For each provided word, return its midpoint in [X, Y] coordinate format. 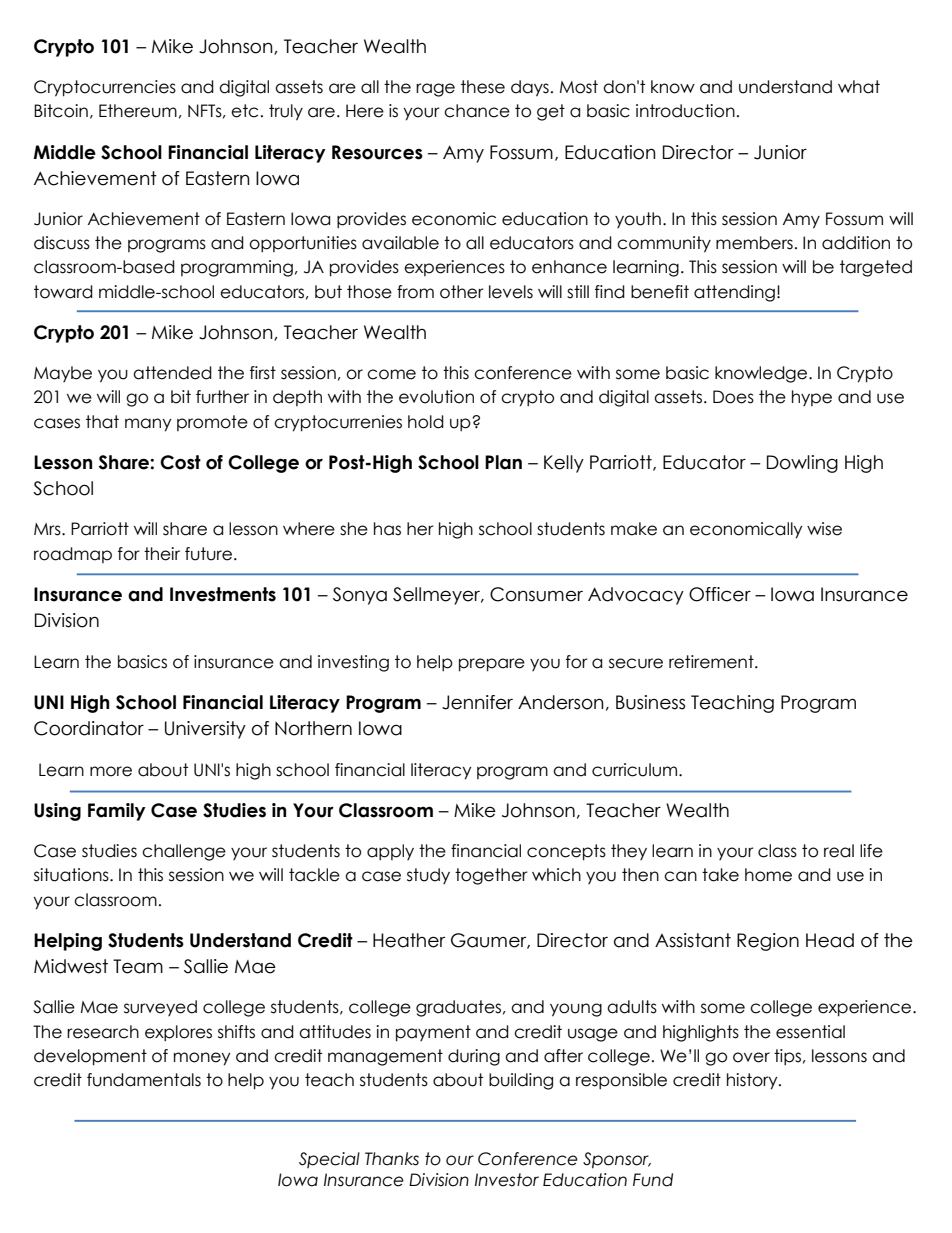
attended [172, 373]
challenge [184, 852]
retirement [712, 662]
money [202, 1059]
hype [812, 398]
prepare [492, 665]
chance [477, 111]
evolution [436, 397]
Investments [223, 594]
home [768, 875]
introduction [685, 111]
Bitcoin [61, 111]
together [491, 876]
